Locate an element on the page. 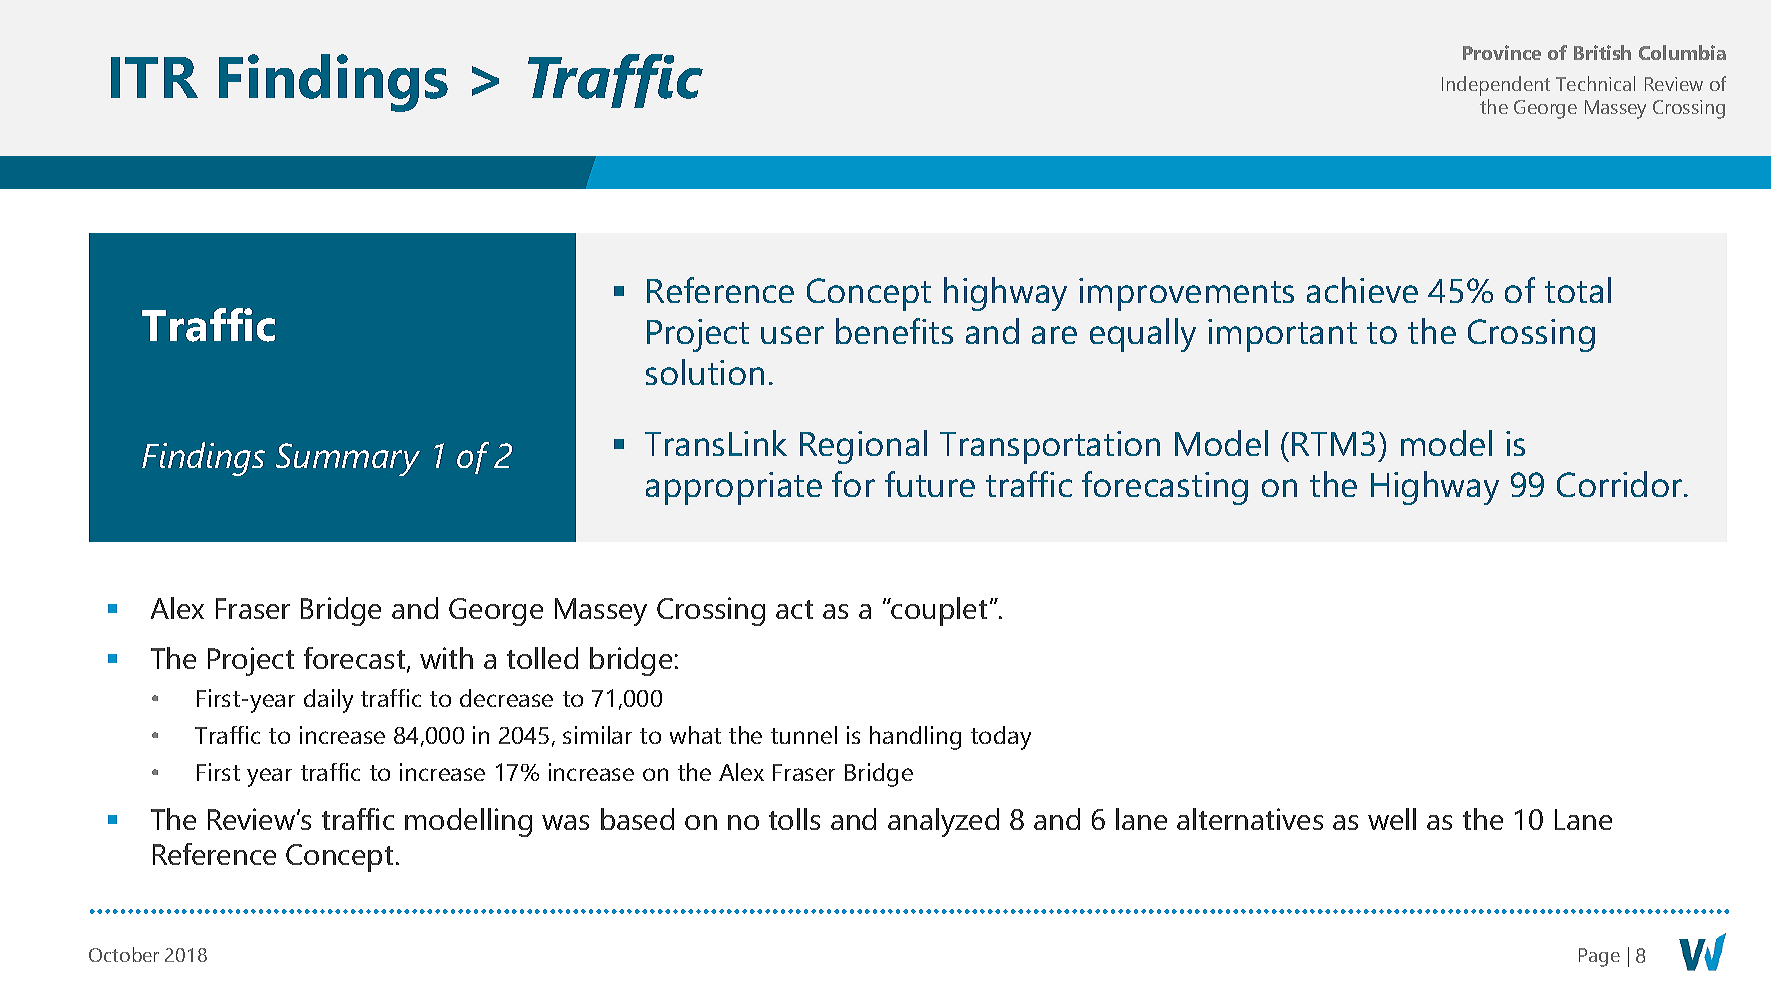 The height and width of the image is (996, 1771). Province is located at coordinates (1502, 52).
